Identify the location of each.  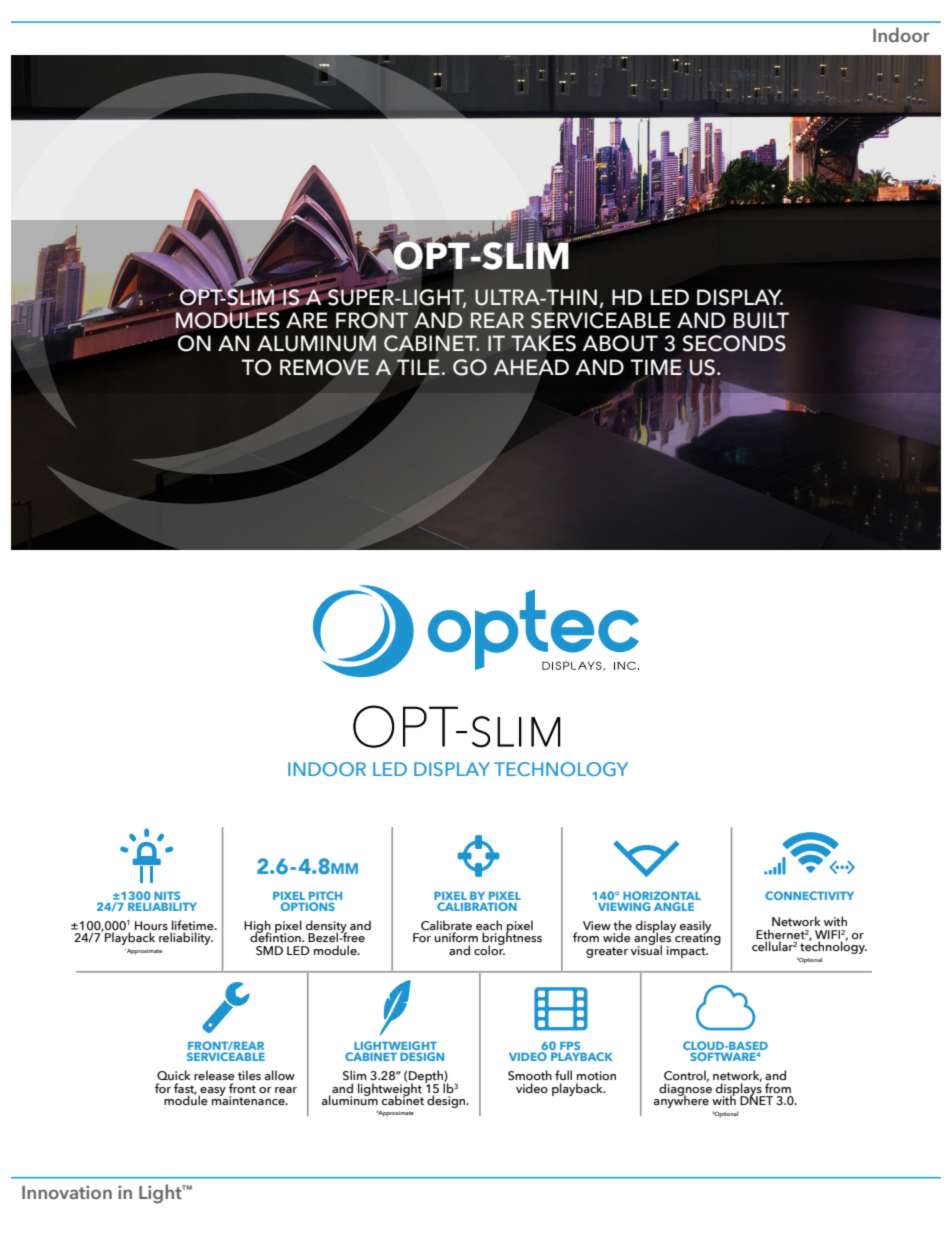
(489, 925).
